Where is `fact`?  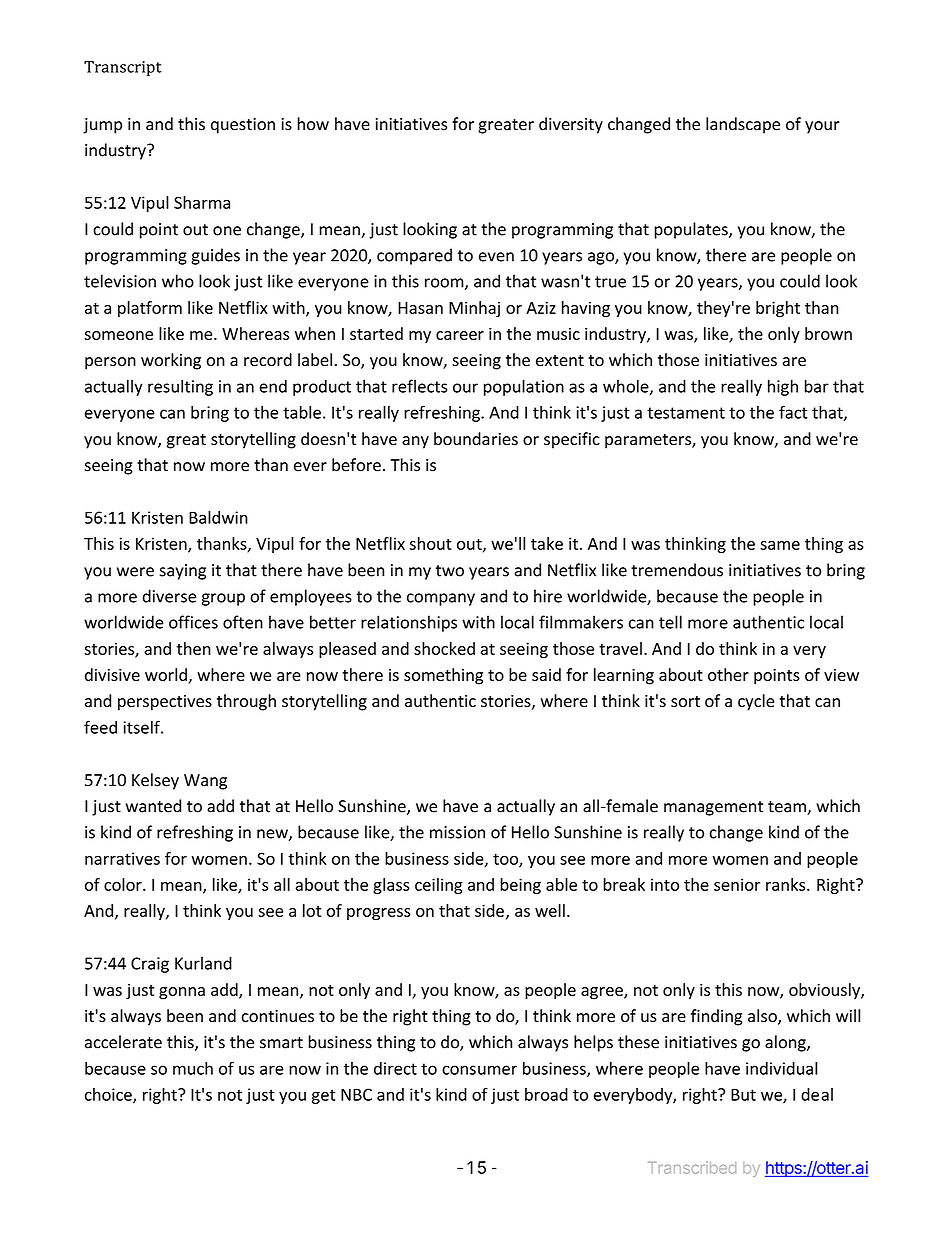
fact is located at coordinates (793, 412).
